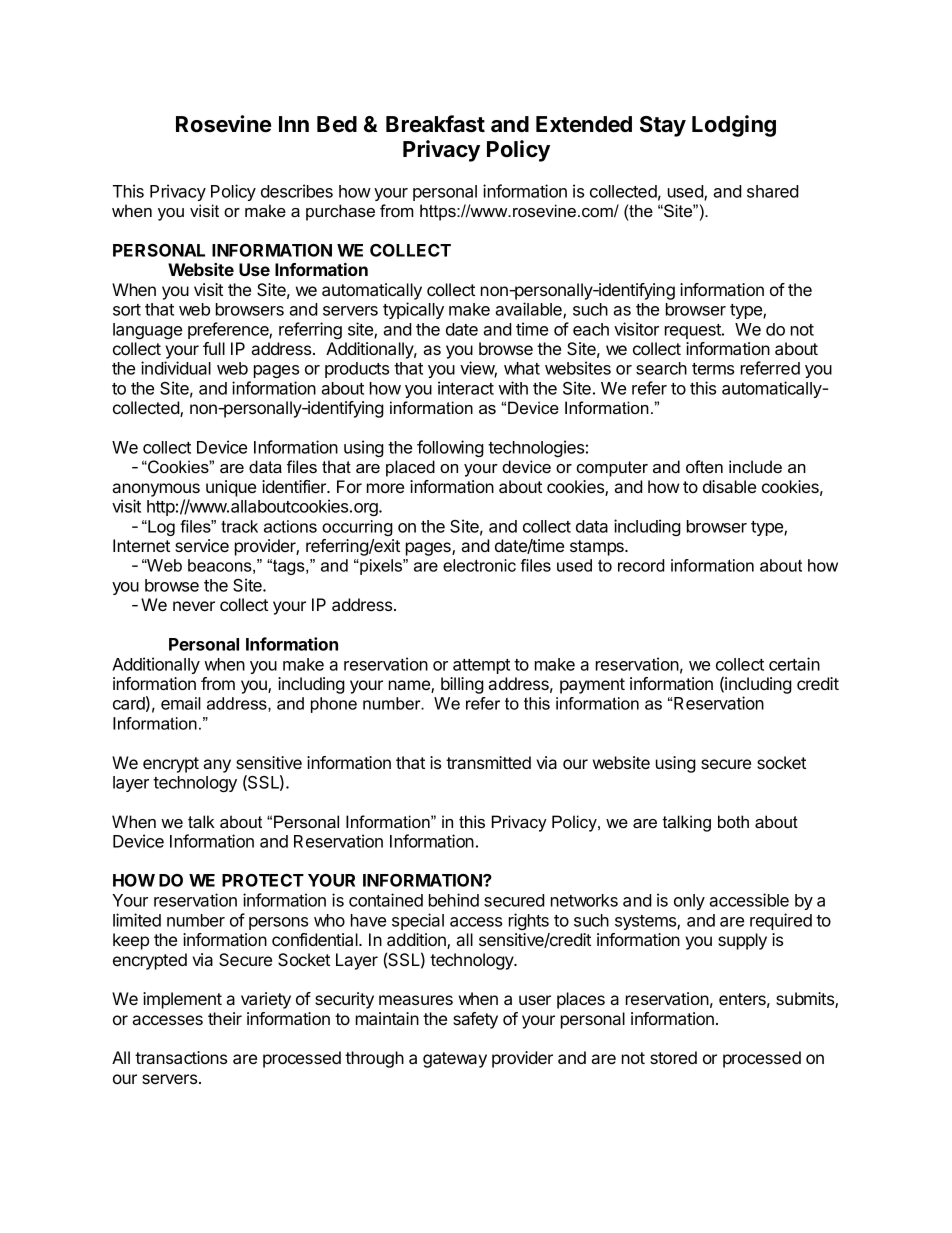 The width and height of the screenshot is (952, 1233). What do you see at coordinates (217, 766) in the screenshot?
I see `any` at bounding box center [217, 766].
